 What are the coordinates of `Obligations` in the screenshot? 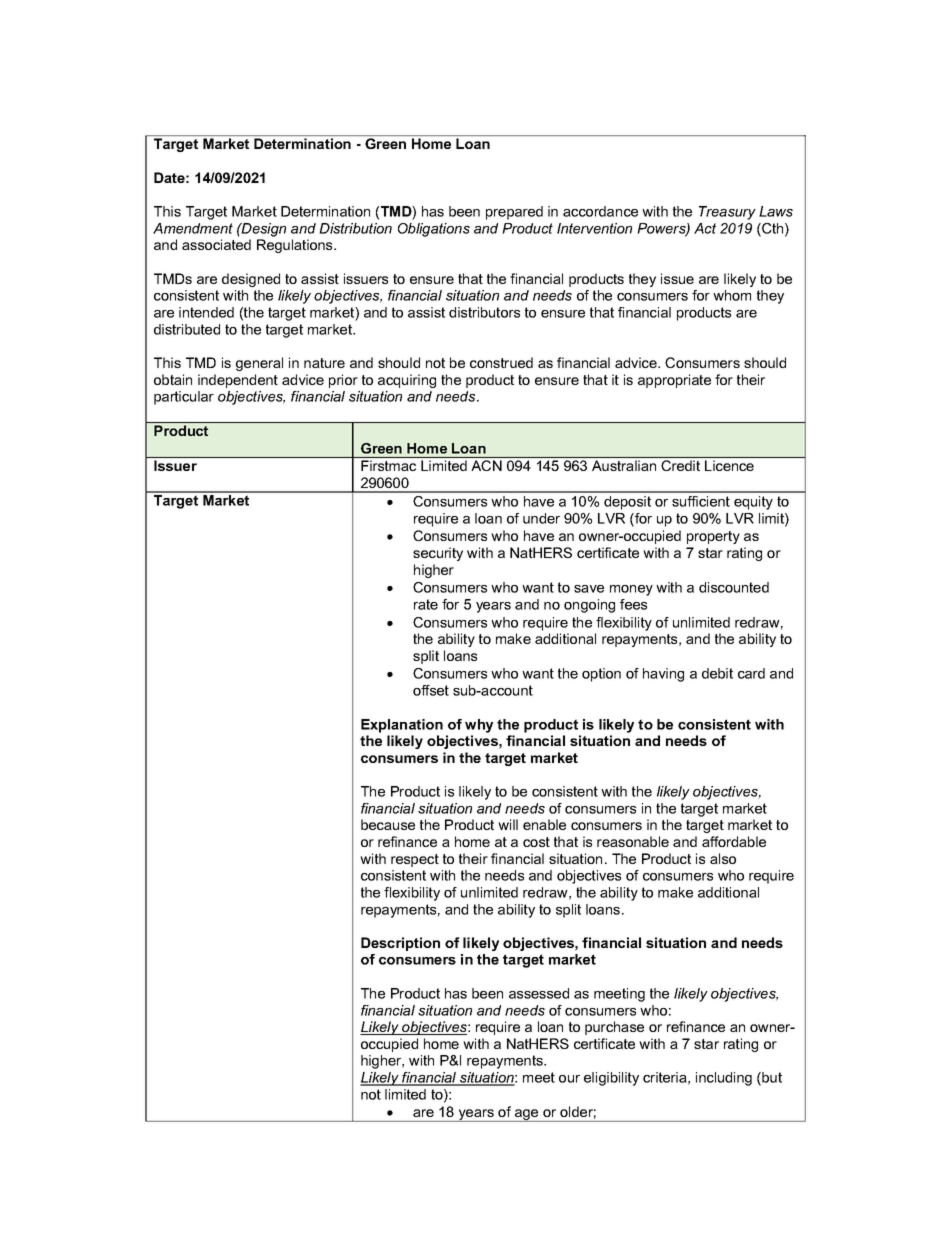 It's located at (434, 230).
